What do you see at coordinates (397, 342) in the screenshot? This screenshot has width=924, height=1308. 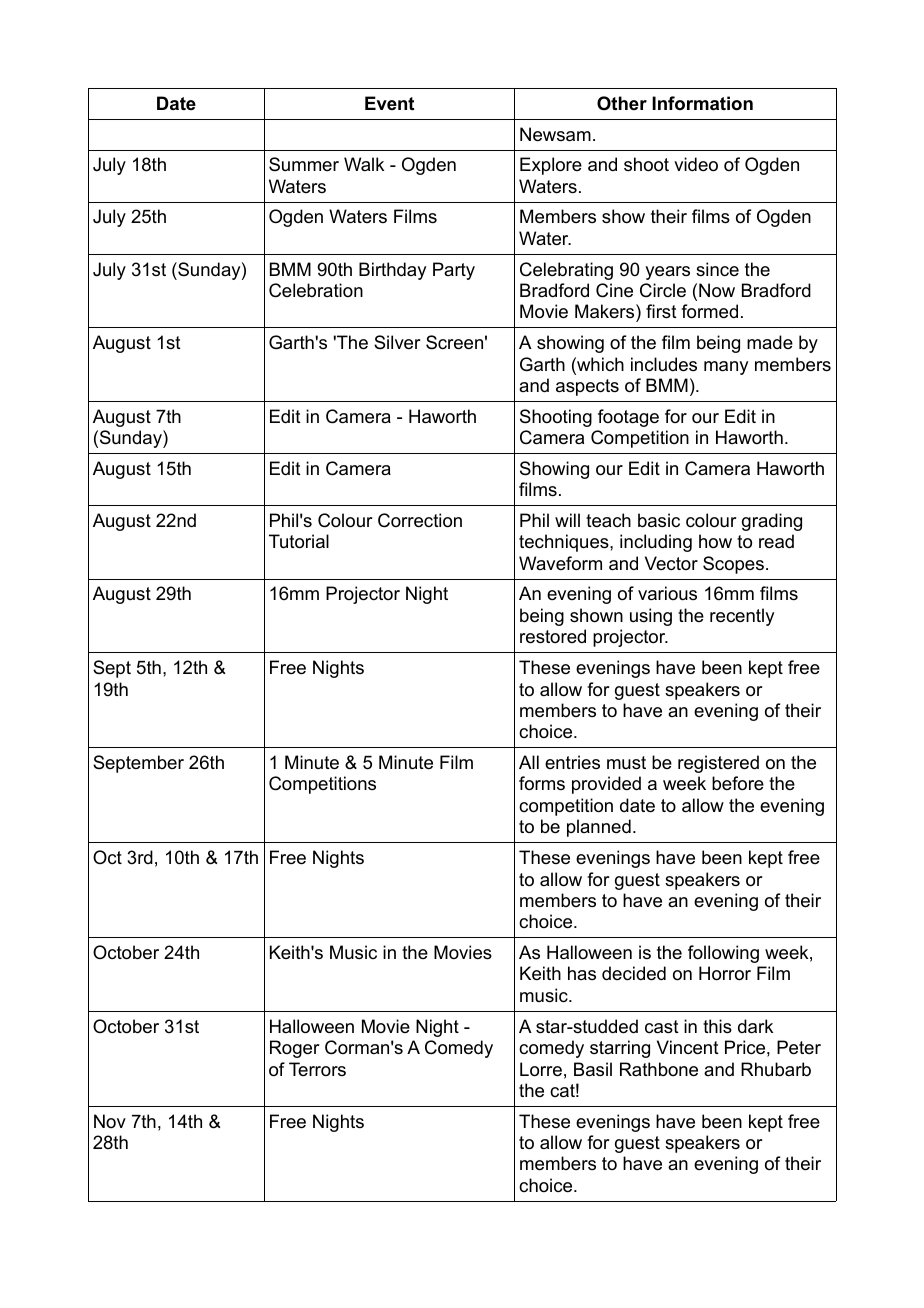 I see `Silver` at bounding box center [397, 342].
